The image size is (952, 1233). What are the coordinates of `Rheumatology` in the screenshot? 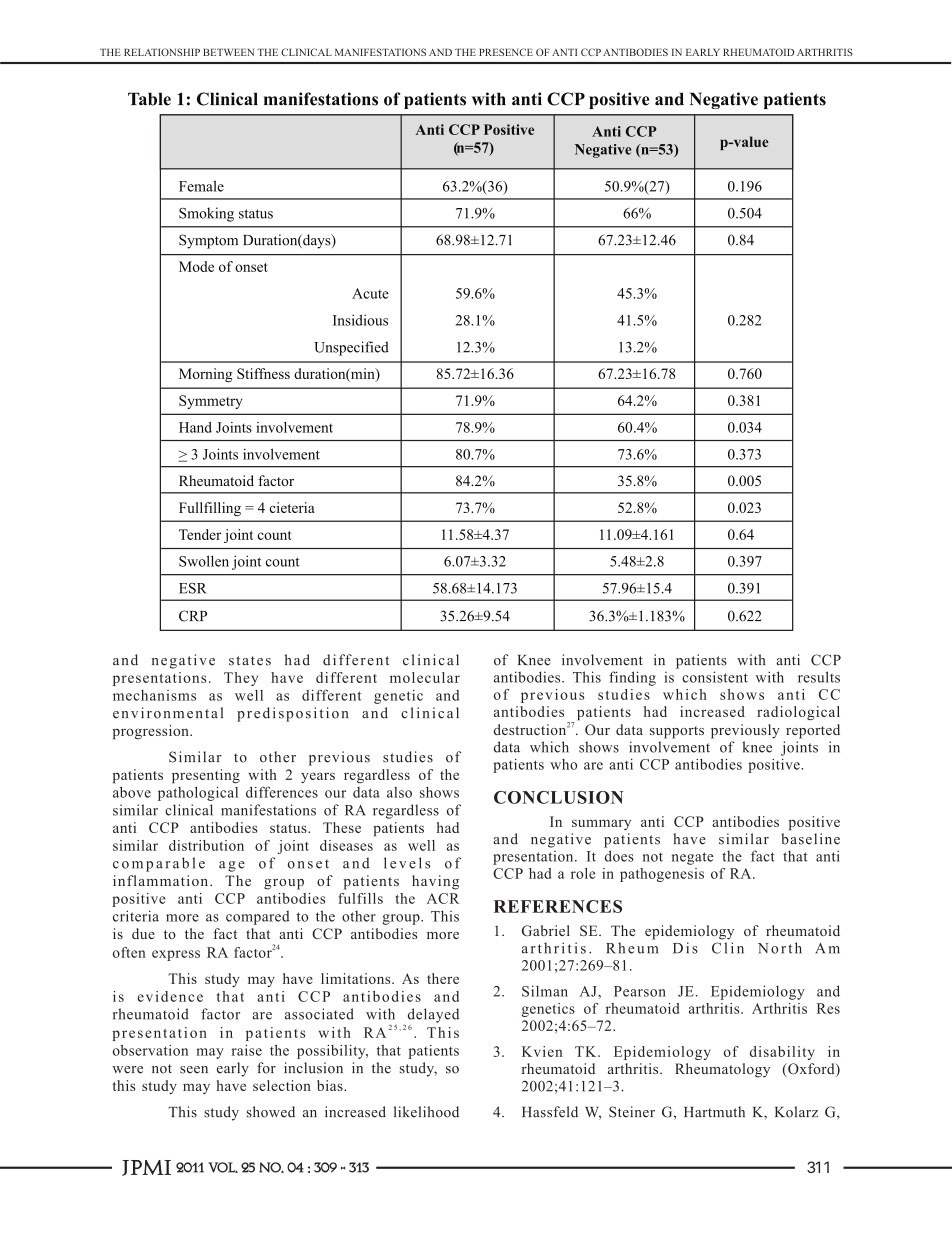 It's located at (722, 1070).
